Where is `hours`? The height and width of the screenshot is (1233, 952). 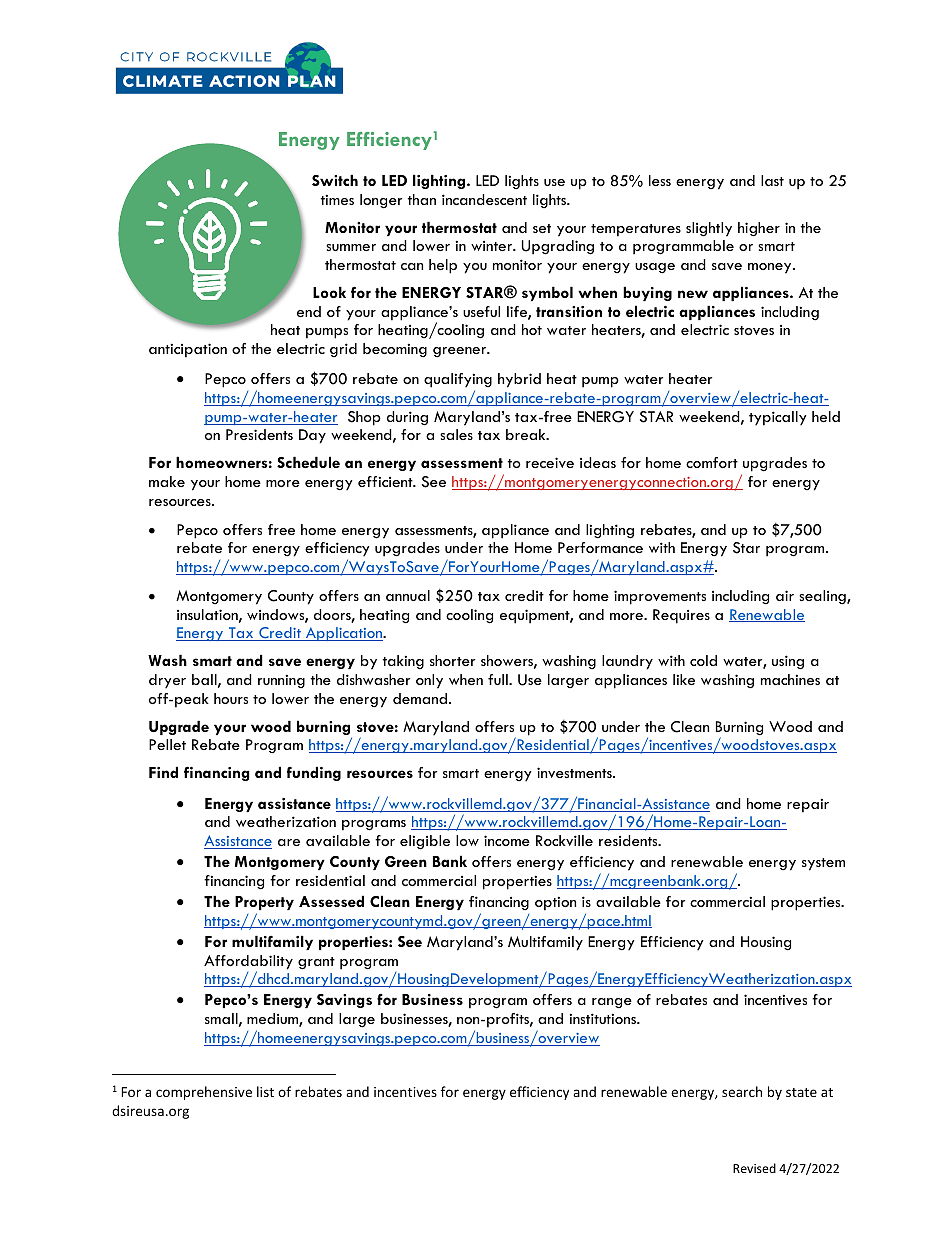
hours is located at coordinates (231, 698).
